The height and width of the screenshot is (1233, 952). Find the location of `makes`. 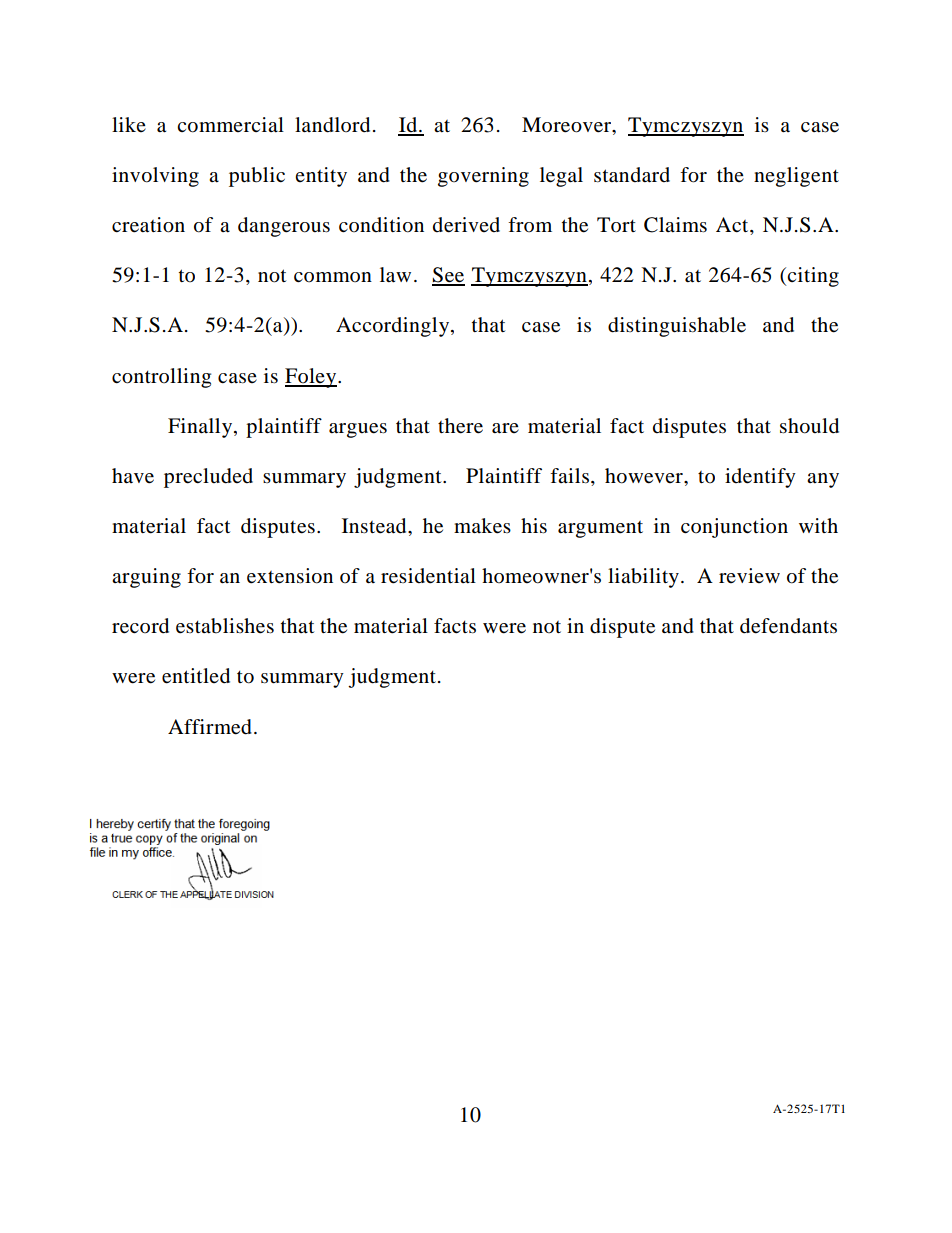

makes is located at coordinates (482, 526).
